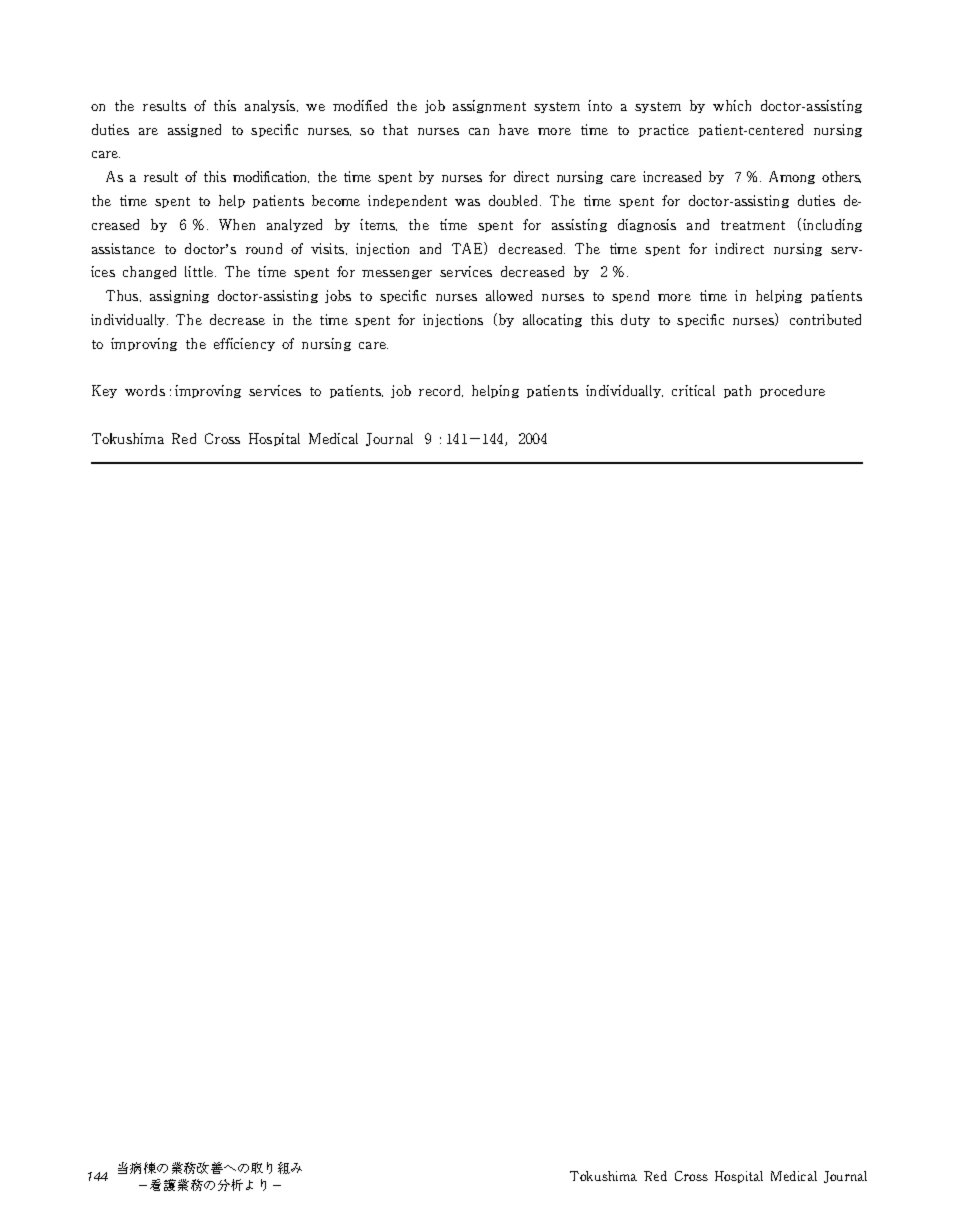 The width and height of the screenshot is (954, 1232). I want to click on words, so click(145, 390).
